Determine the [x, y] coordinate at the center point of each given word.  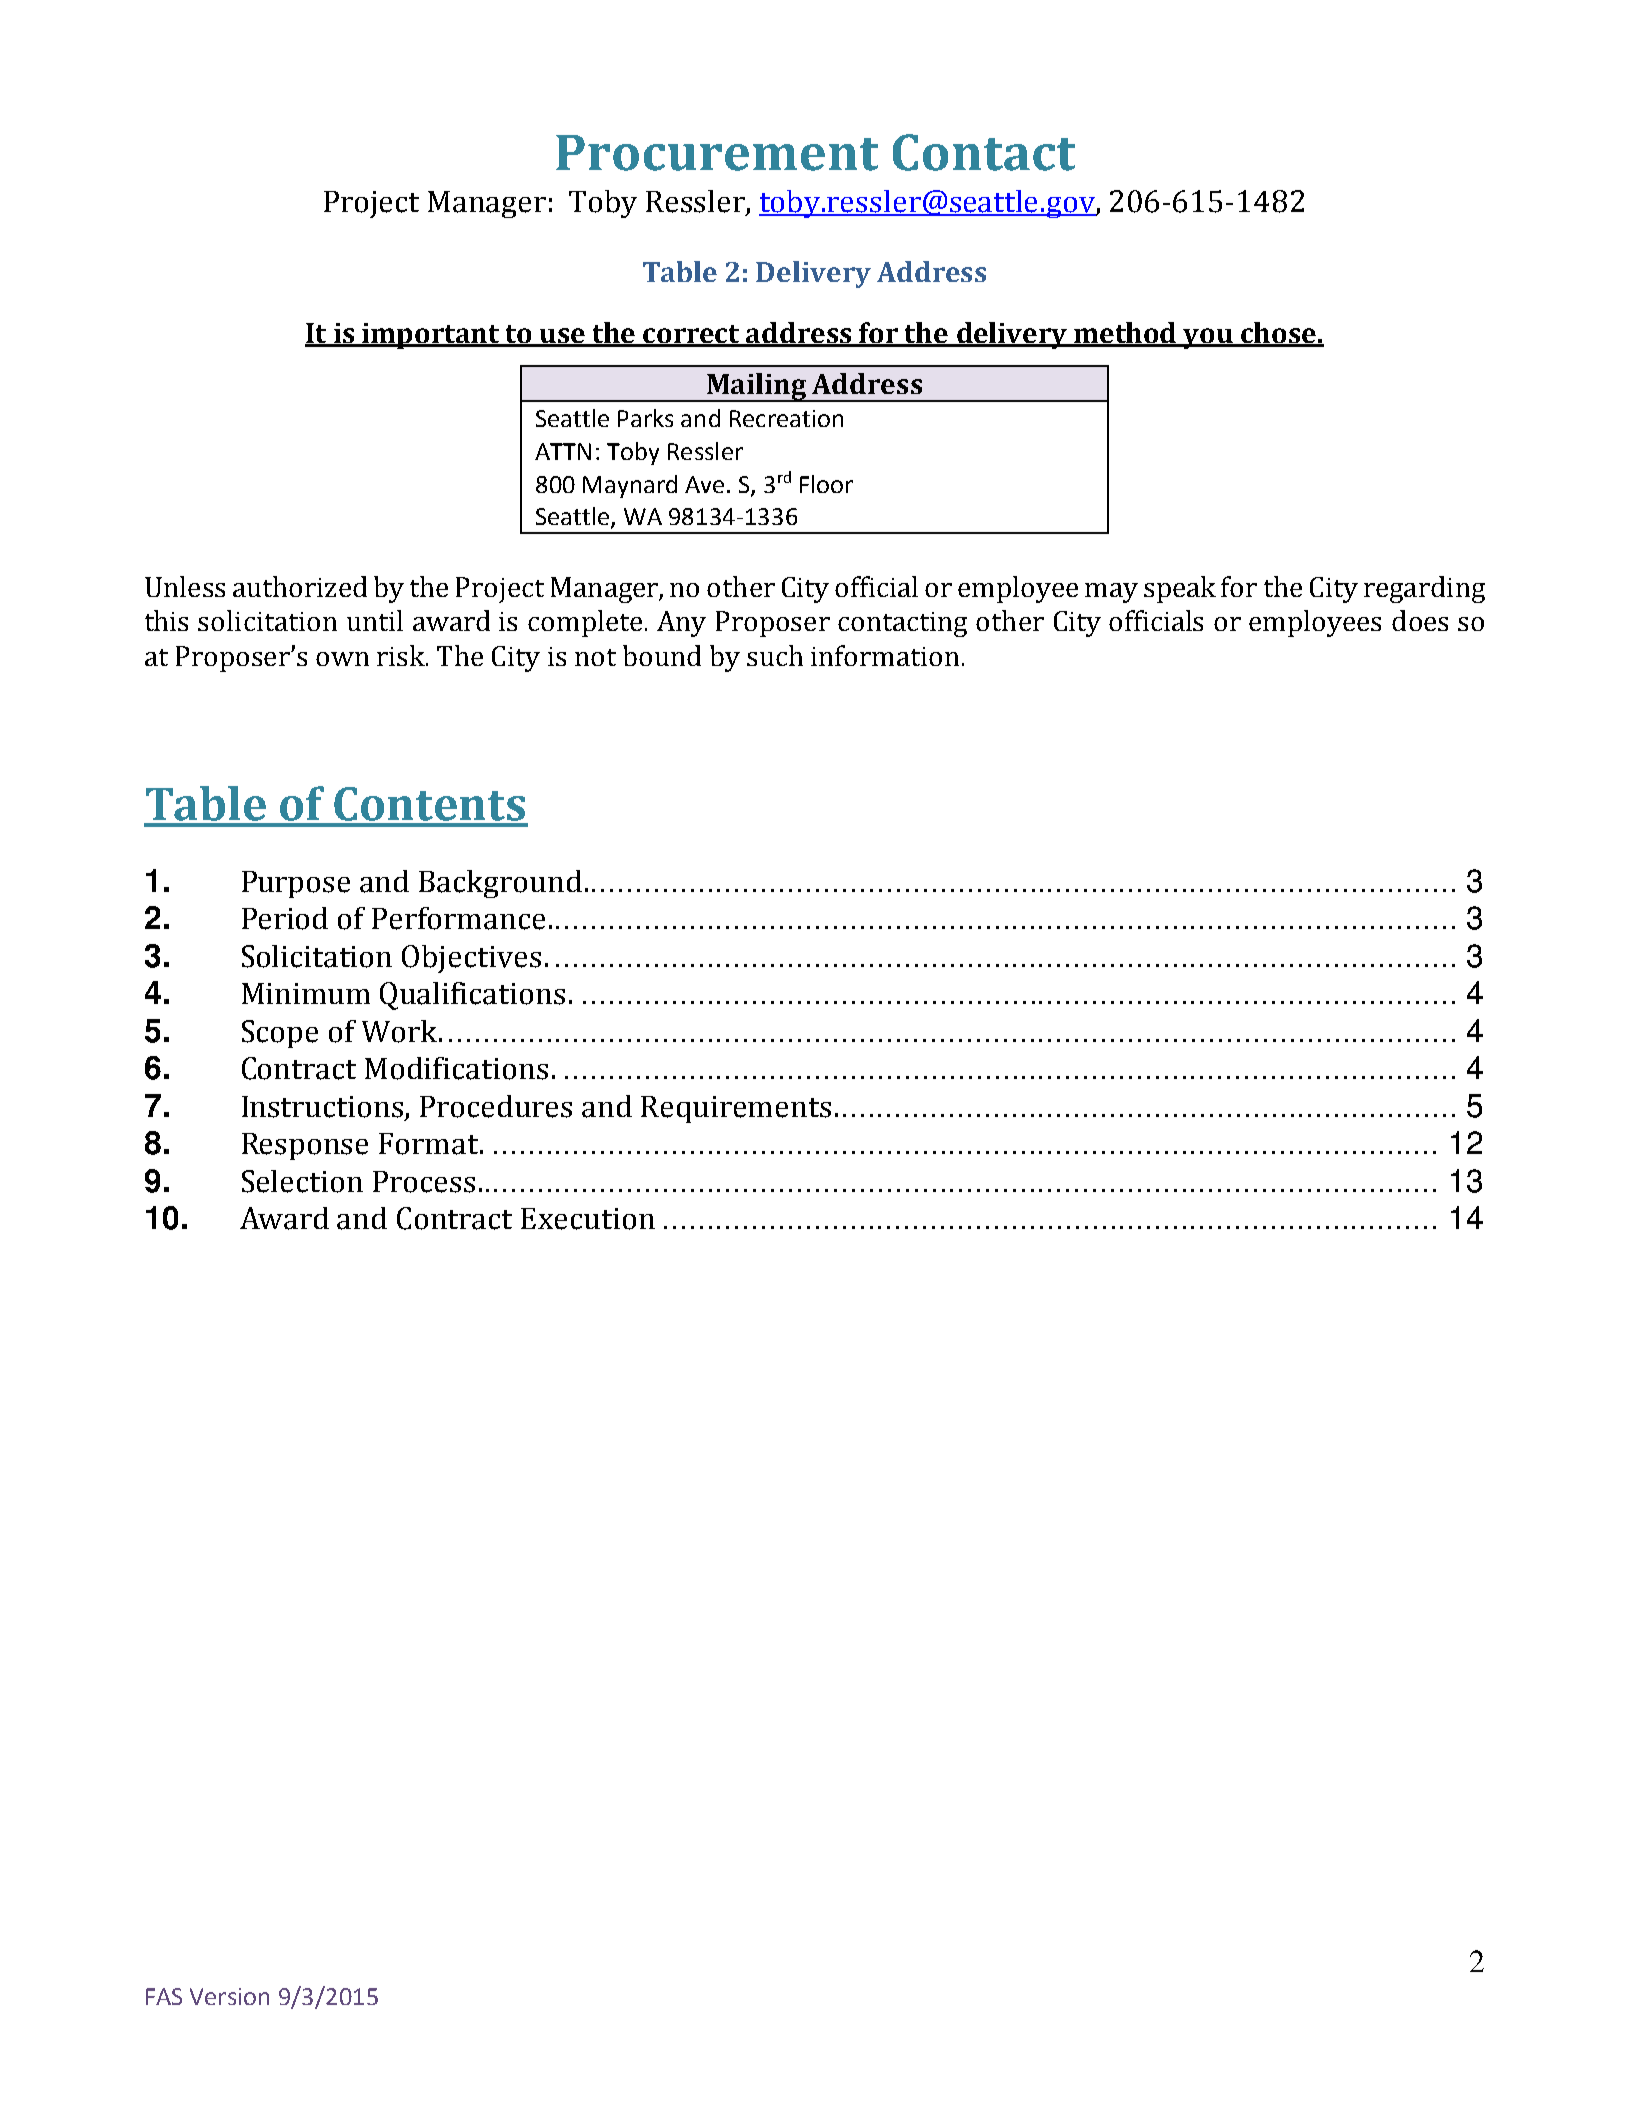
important [431, 336]
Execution [588, 1219]
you [1209, 338]
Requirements [736, 1109]
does [1420, 620]
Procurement [717, 153]
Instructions [322, 1107]
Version [229, 1996]
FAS [164, 1996]
